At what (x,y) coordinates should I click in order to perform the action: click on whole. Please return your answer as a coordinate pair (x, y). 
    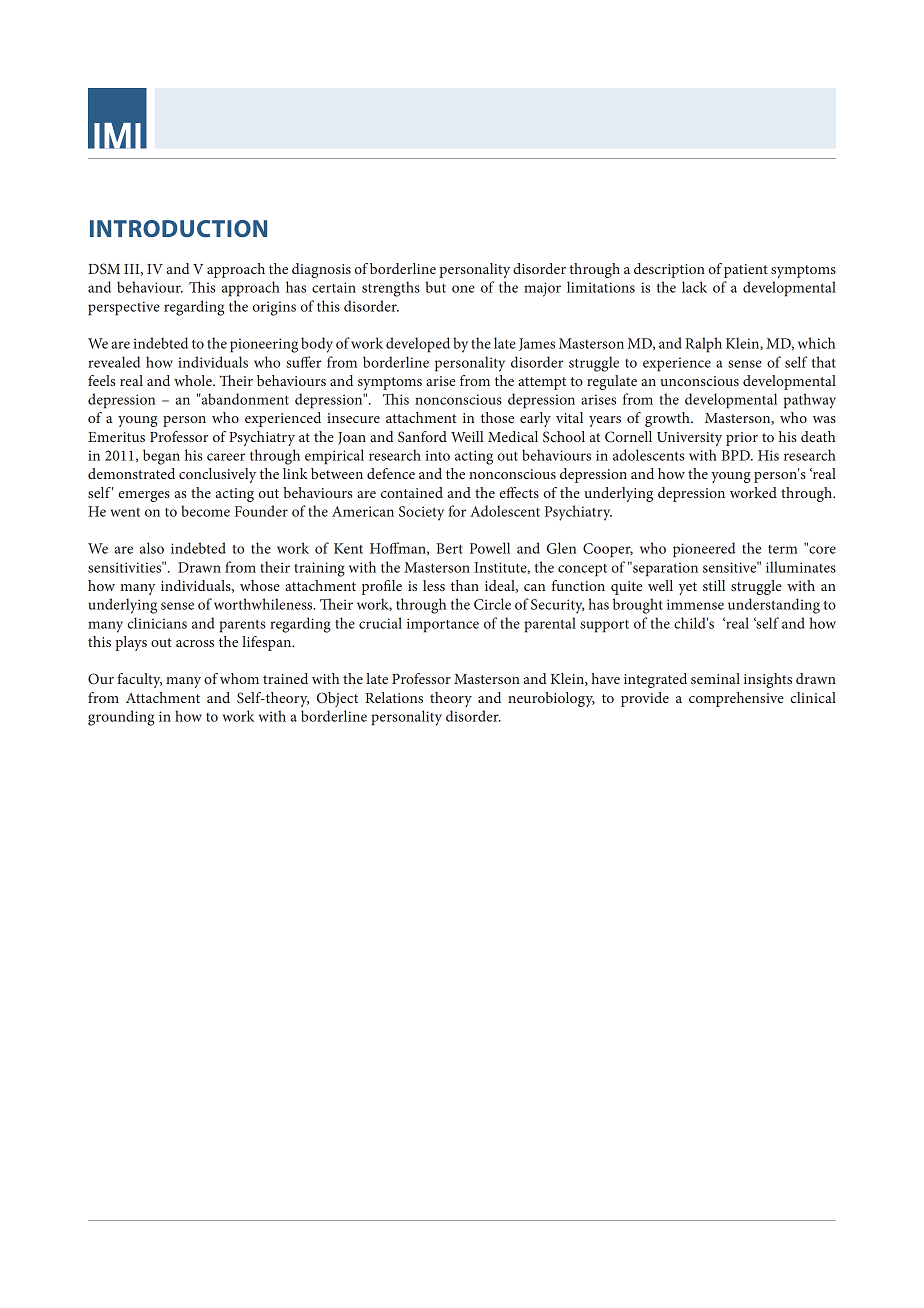
    Looking at the image, I should click on (194, 380).
